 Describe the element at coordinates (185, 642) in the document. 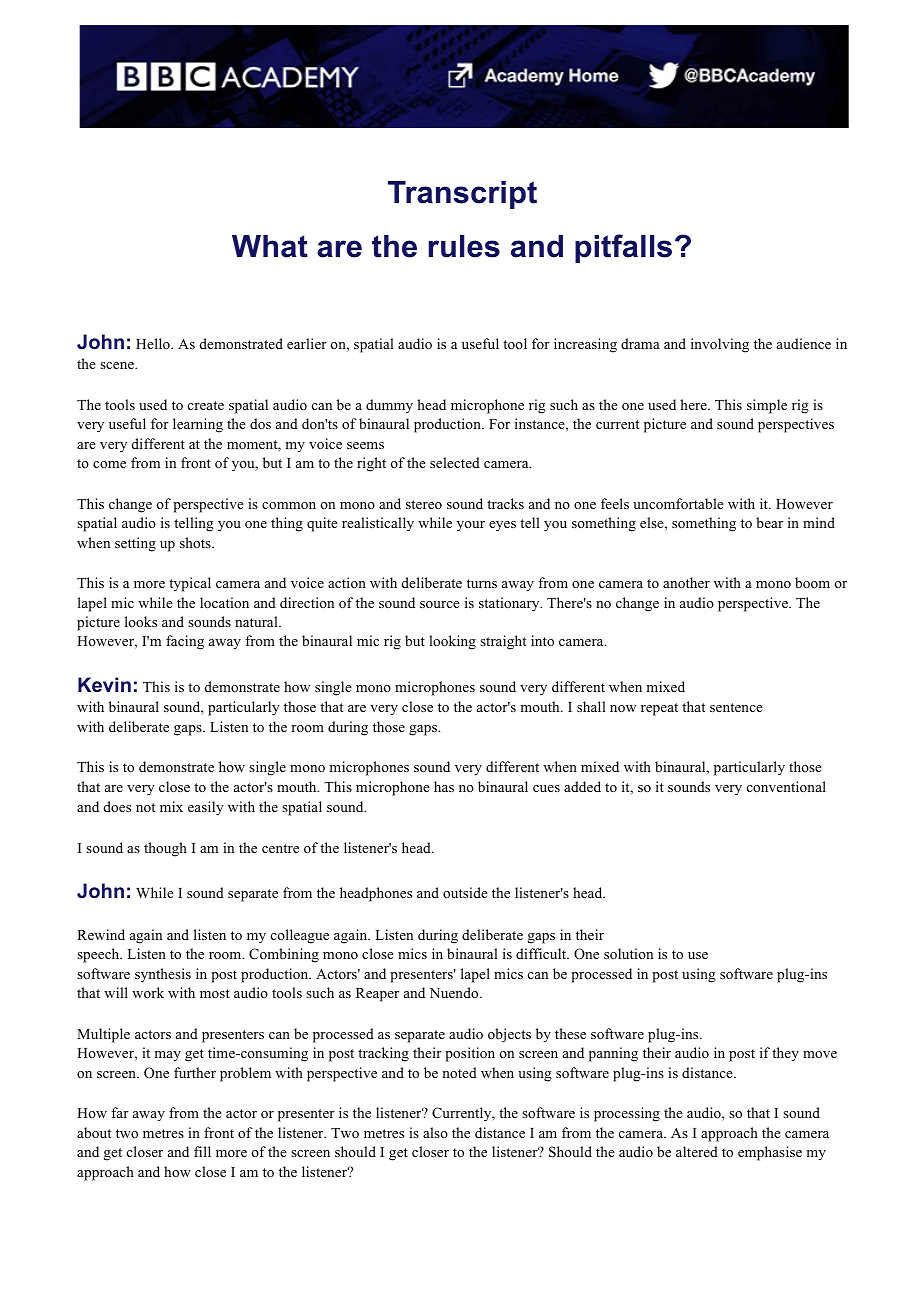

I see `facing` at that location.
